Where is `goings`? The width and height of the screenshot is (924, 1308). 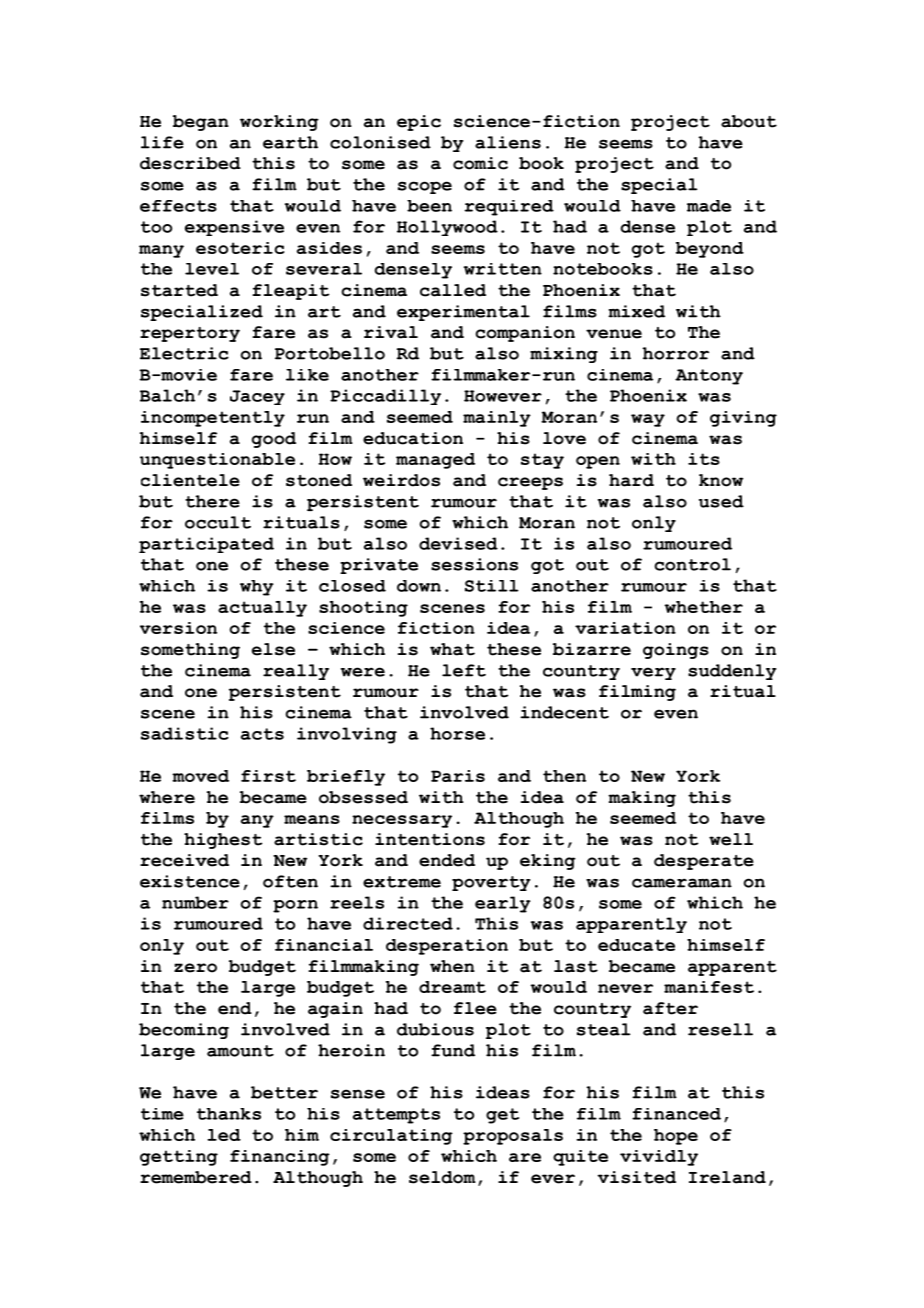 goings is located at coordinates (676, 651).
